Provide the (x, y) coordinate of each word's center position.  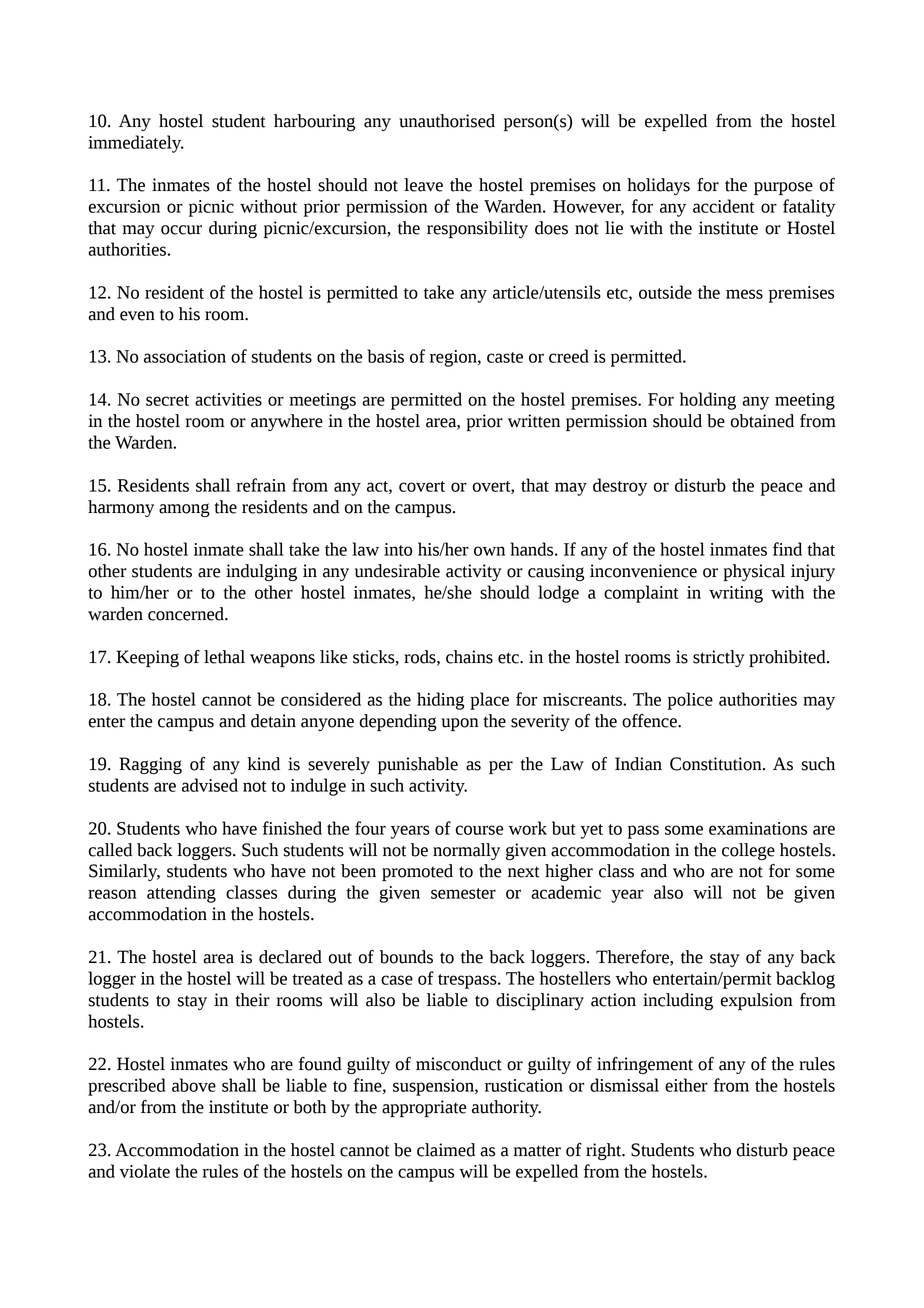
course (480, 830)
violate (144, 1171)
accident (723, 206)
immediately (136, 144)
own (489, 551)
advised (210, 785)
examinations (758, 828)
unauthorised (447, 121)
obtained (762, 421)
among (184, 510)
